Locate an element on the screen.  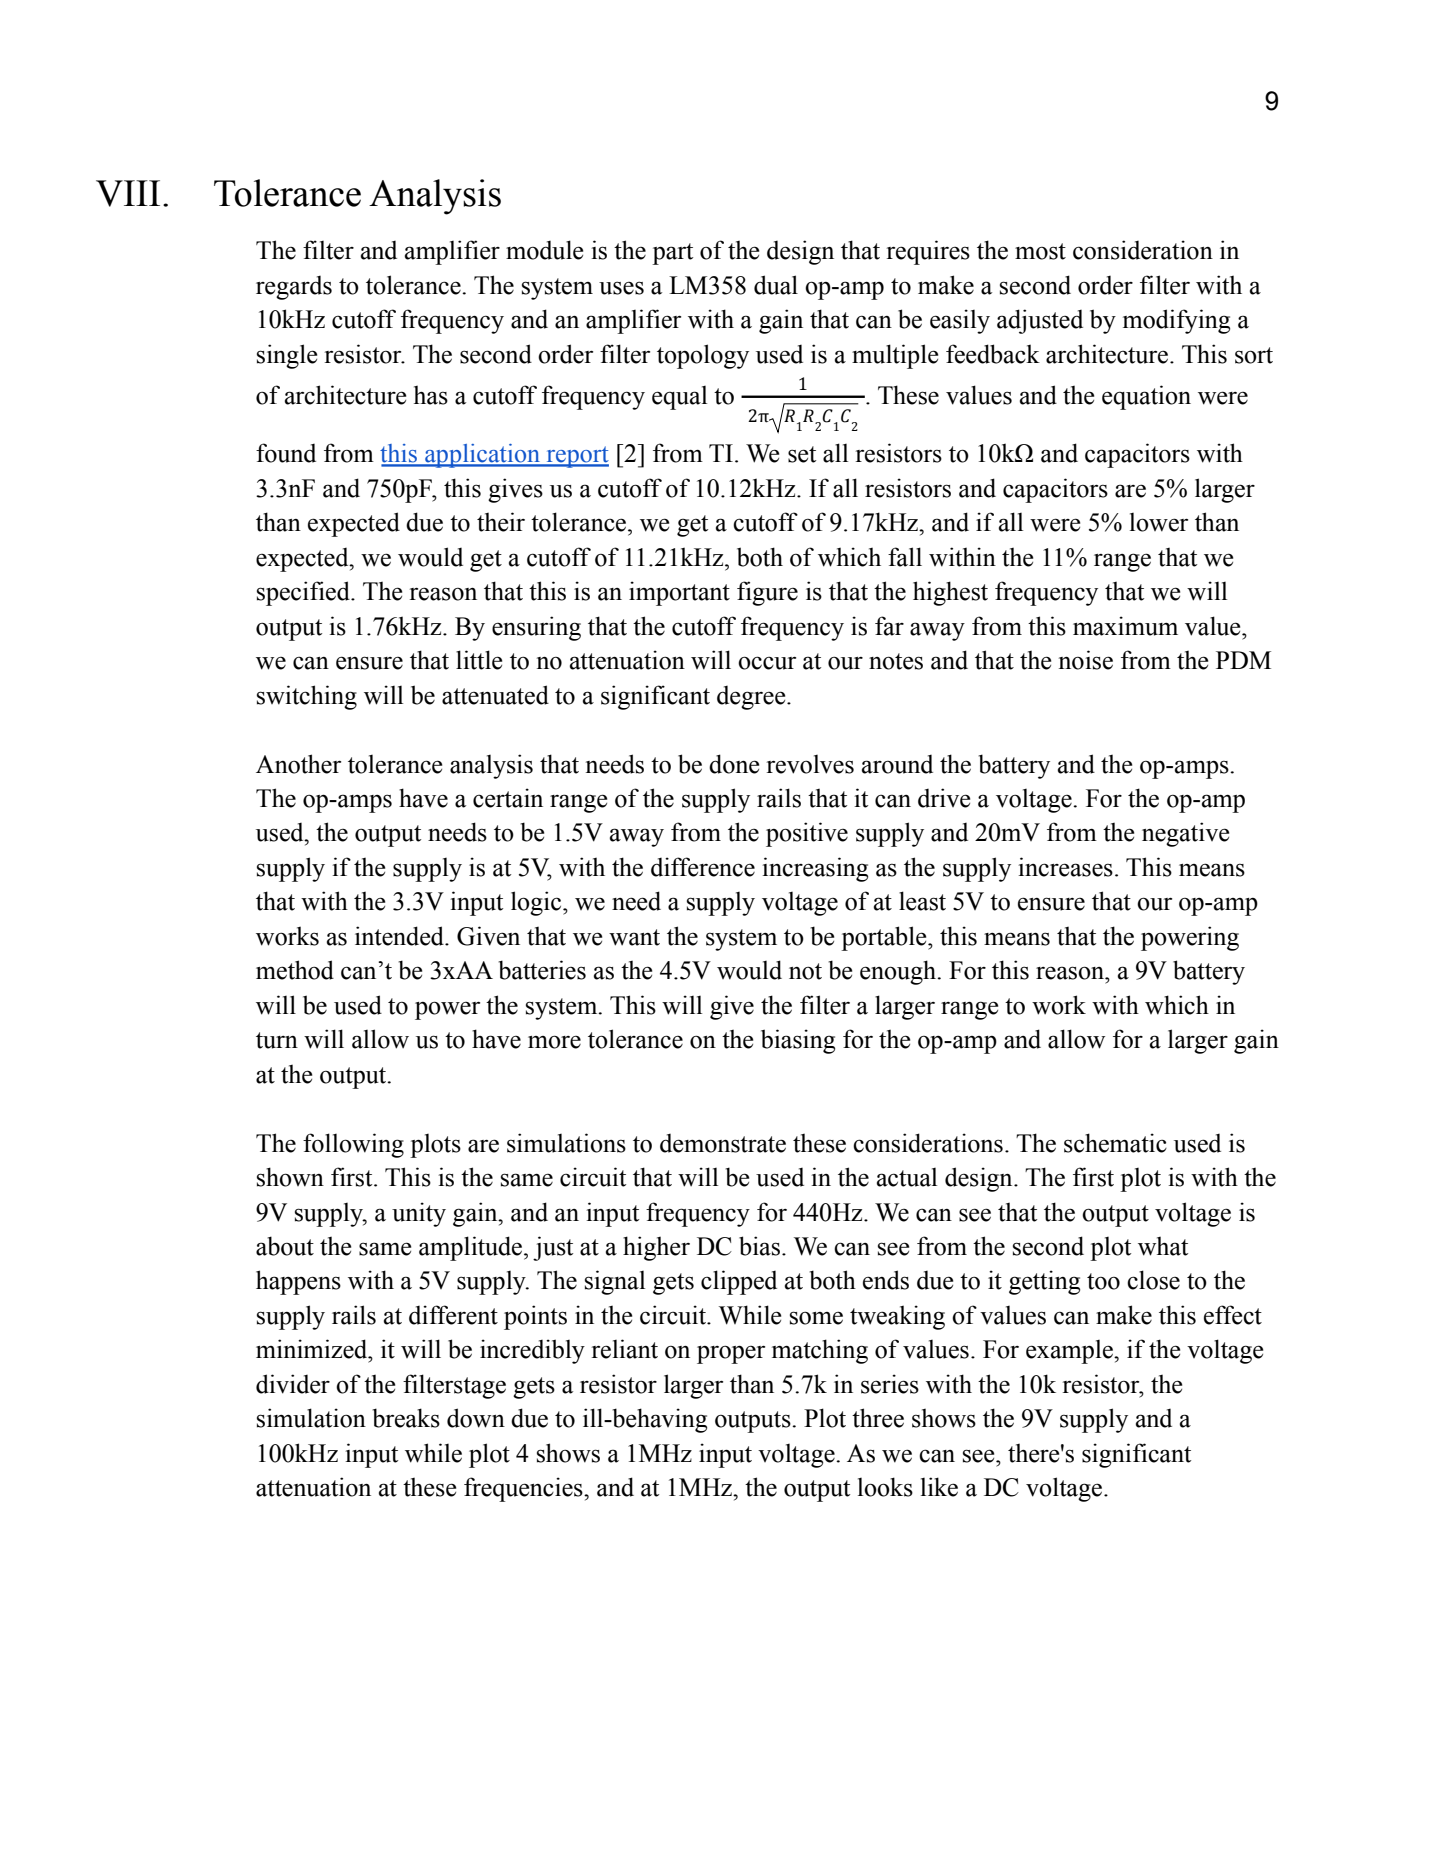
proper is located at coordinates (731, 1354).
